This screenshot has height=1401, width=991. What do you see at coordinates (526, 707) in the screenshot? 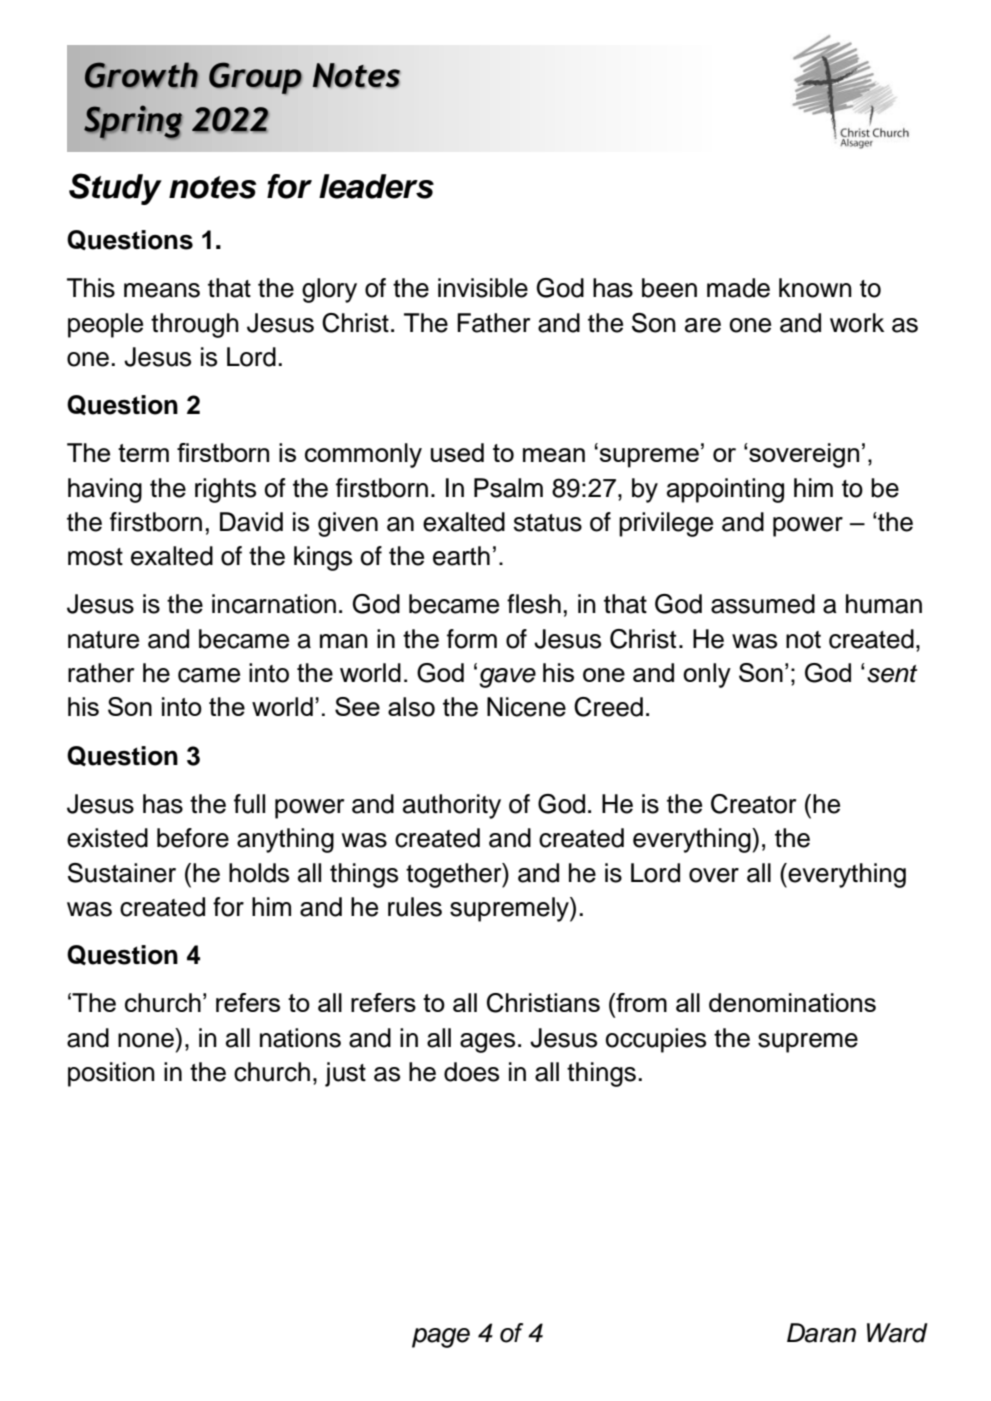
I see `Nicene` at bounding box center [526, 707].
